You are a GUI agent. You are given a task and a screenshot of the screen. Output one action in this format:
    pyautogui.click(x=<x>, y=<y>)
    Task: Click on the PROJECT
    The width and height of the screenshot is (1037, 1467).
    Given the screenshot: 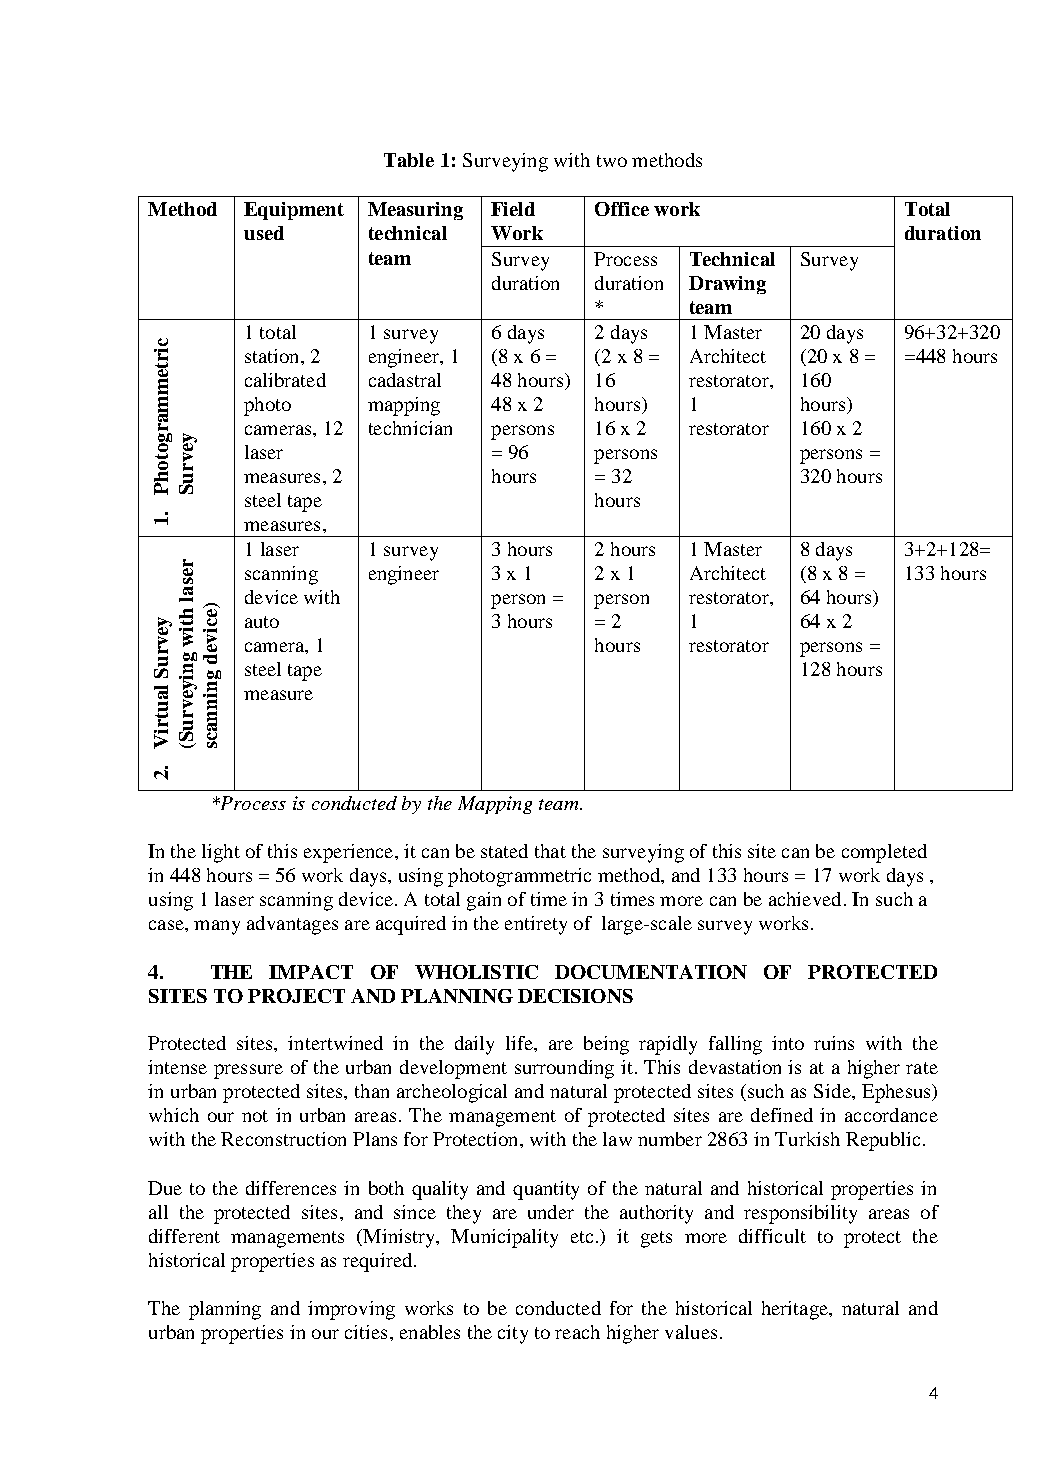 What is the action you would take?
    pyautogui.click(x=296, y=996)
